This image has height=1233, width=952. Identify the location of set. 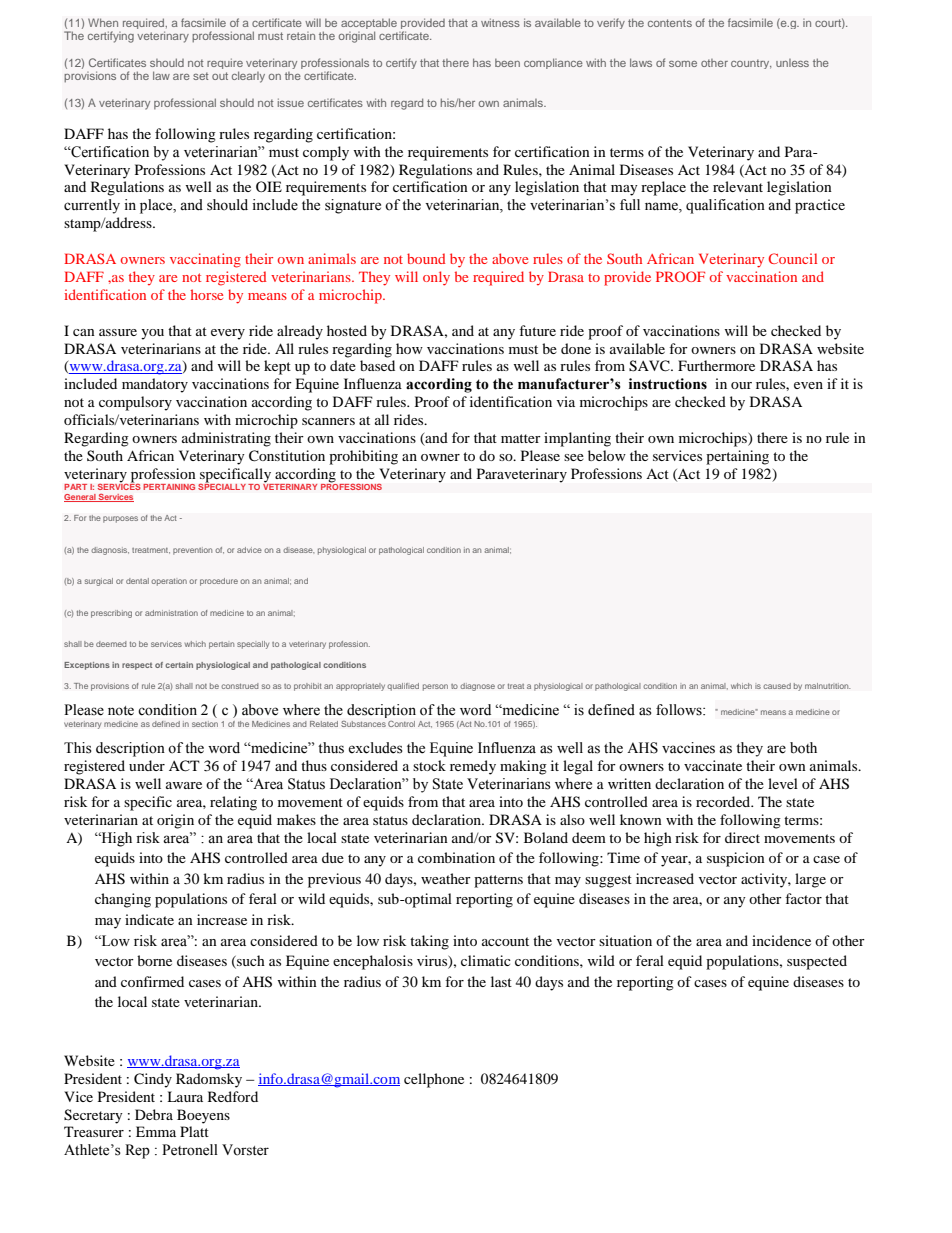
(200, 76).
